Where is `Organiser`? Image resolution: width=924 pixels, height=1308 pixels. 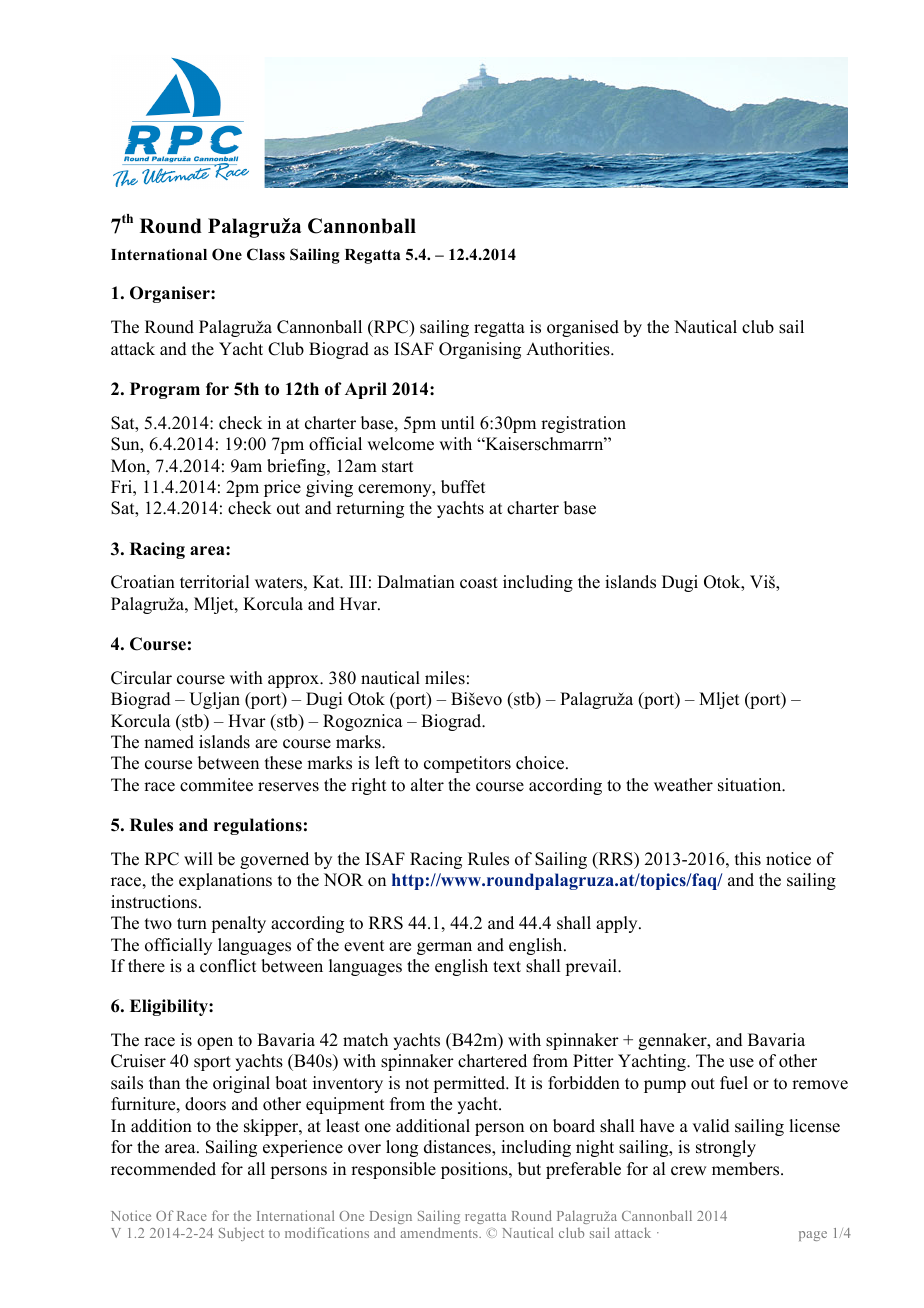
Organiser is located at coordinates (171, 294).
